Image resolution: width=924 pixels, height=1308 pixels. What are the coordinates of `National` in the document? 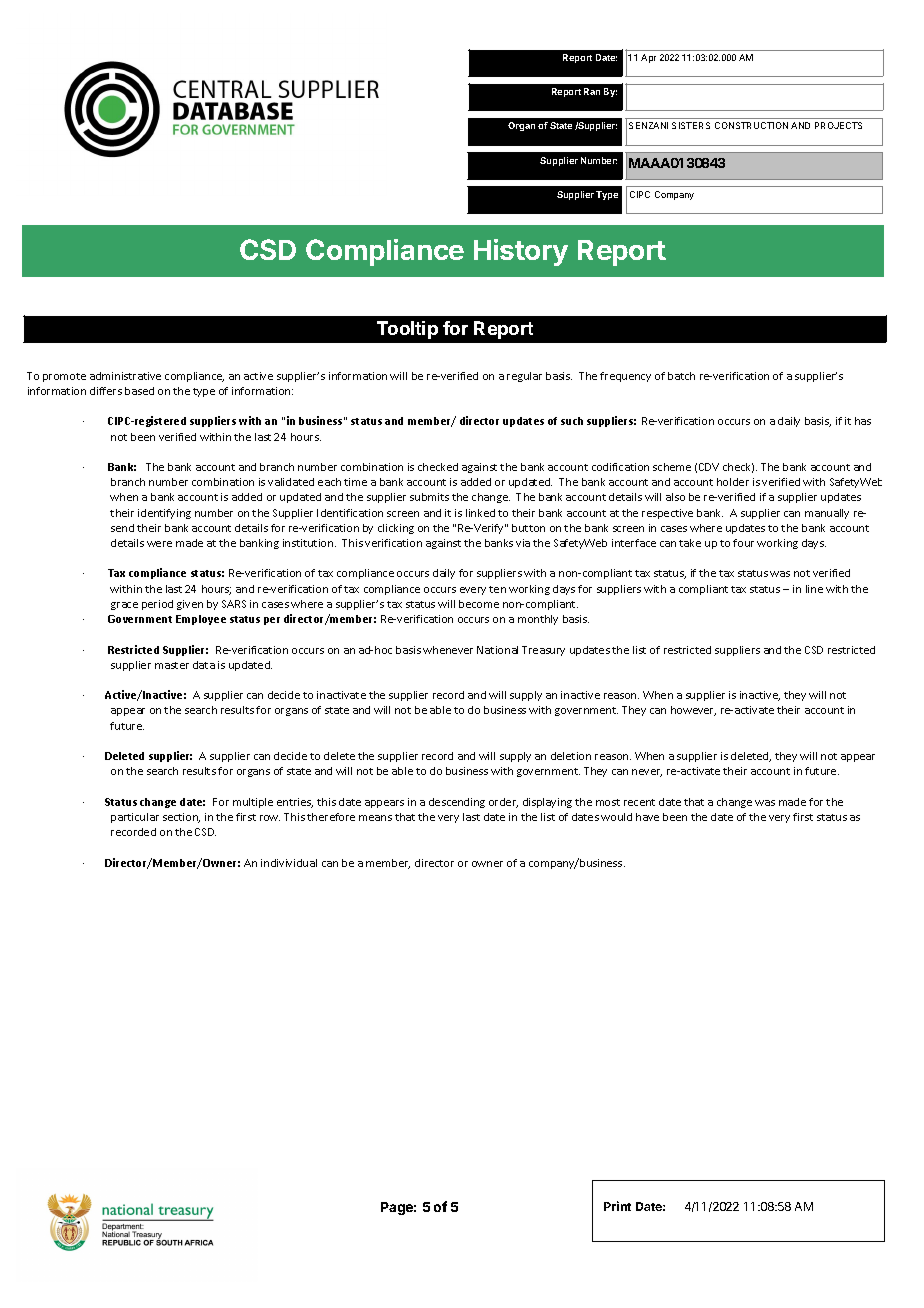 It's located at (497, 650).
